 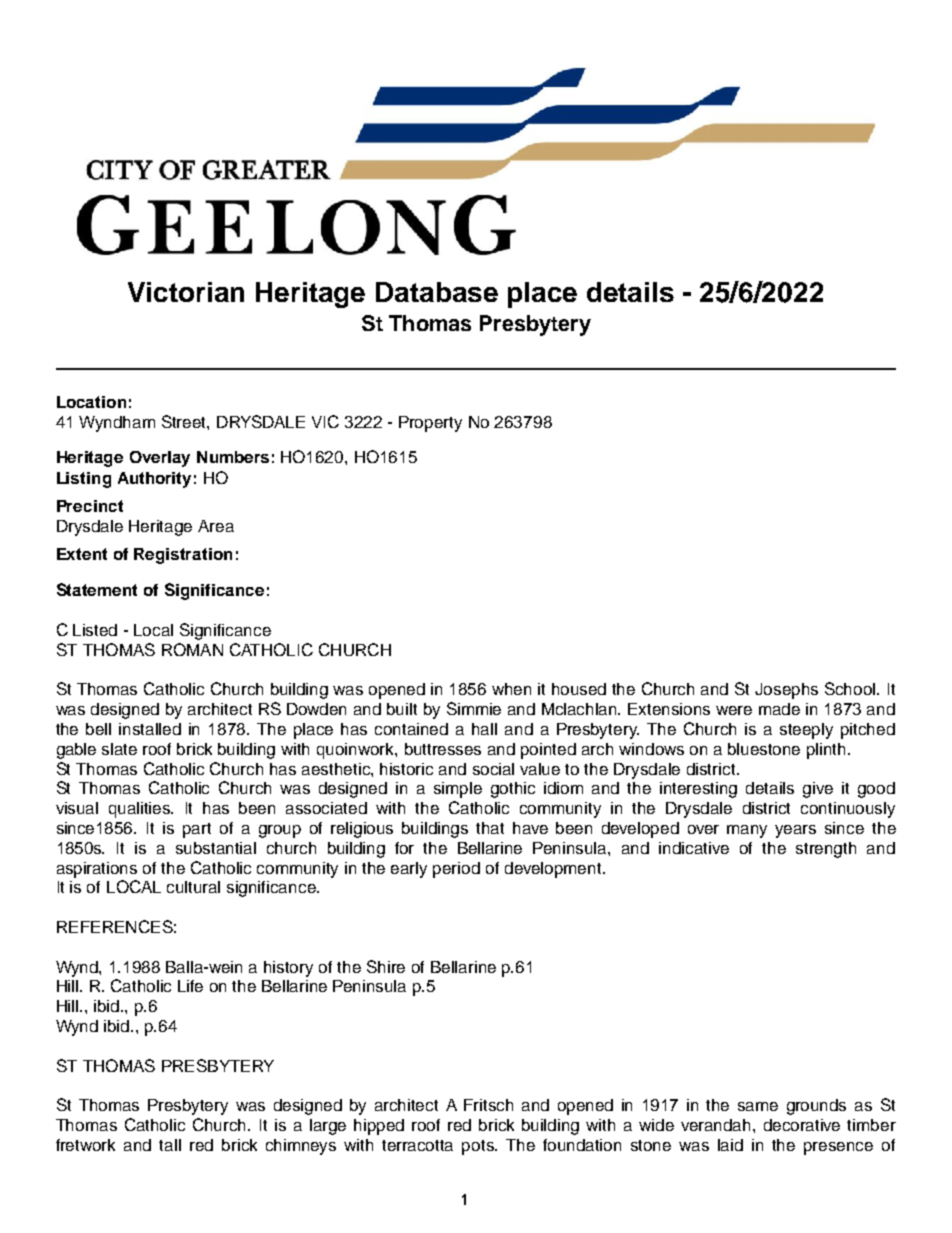 I want to click on Victorian, so click(x=186, y=292).
